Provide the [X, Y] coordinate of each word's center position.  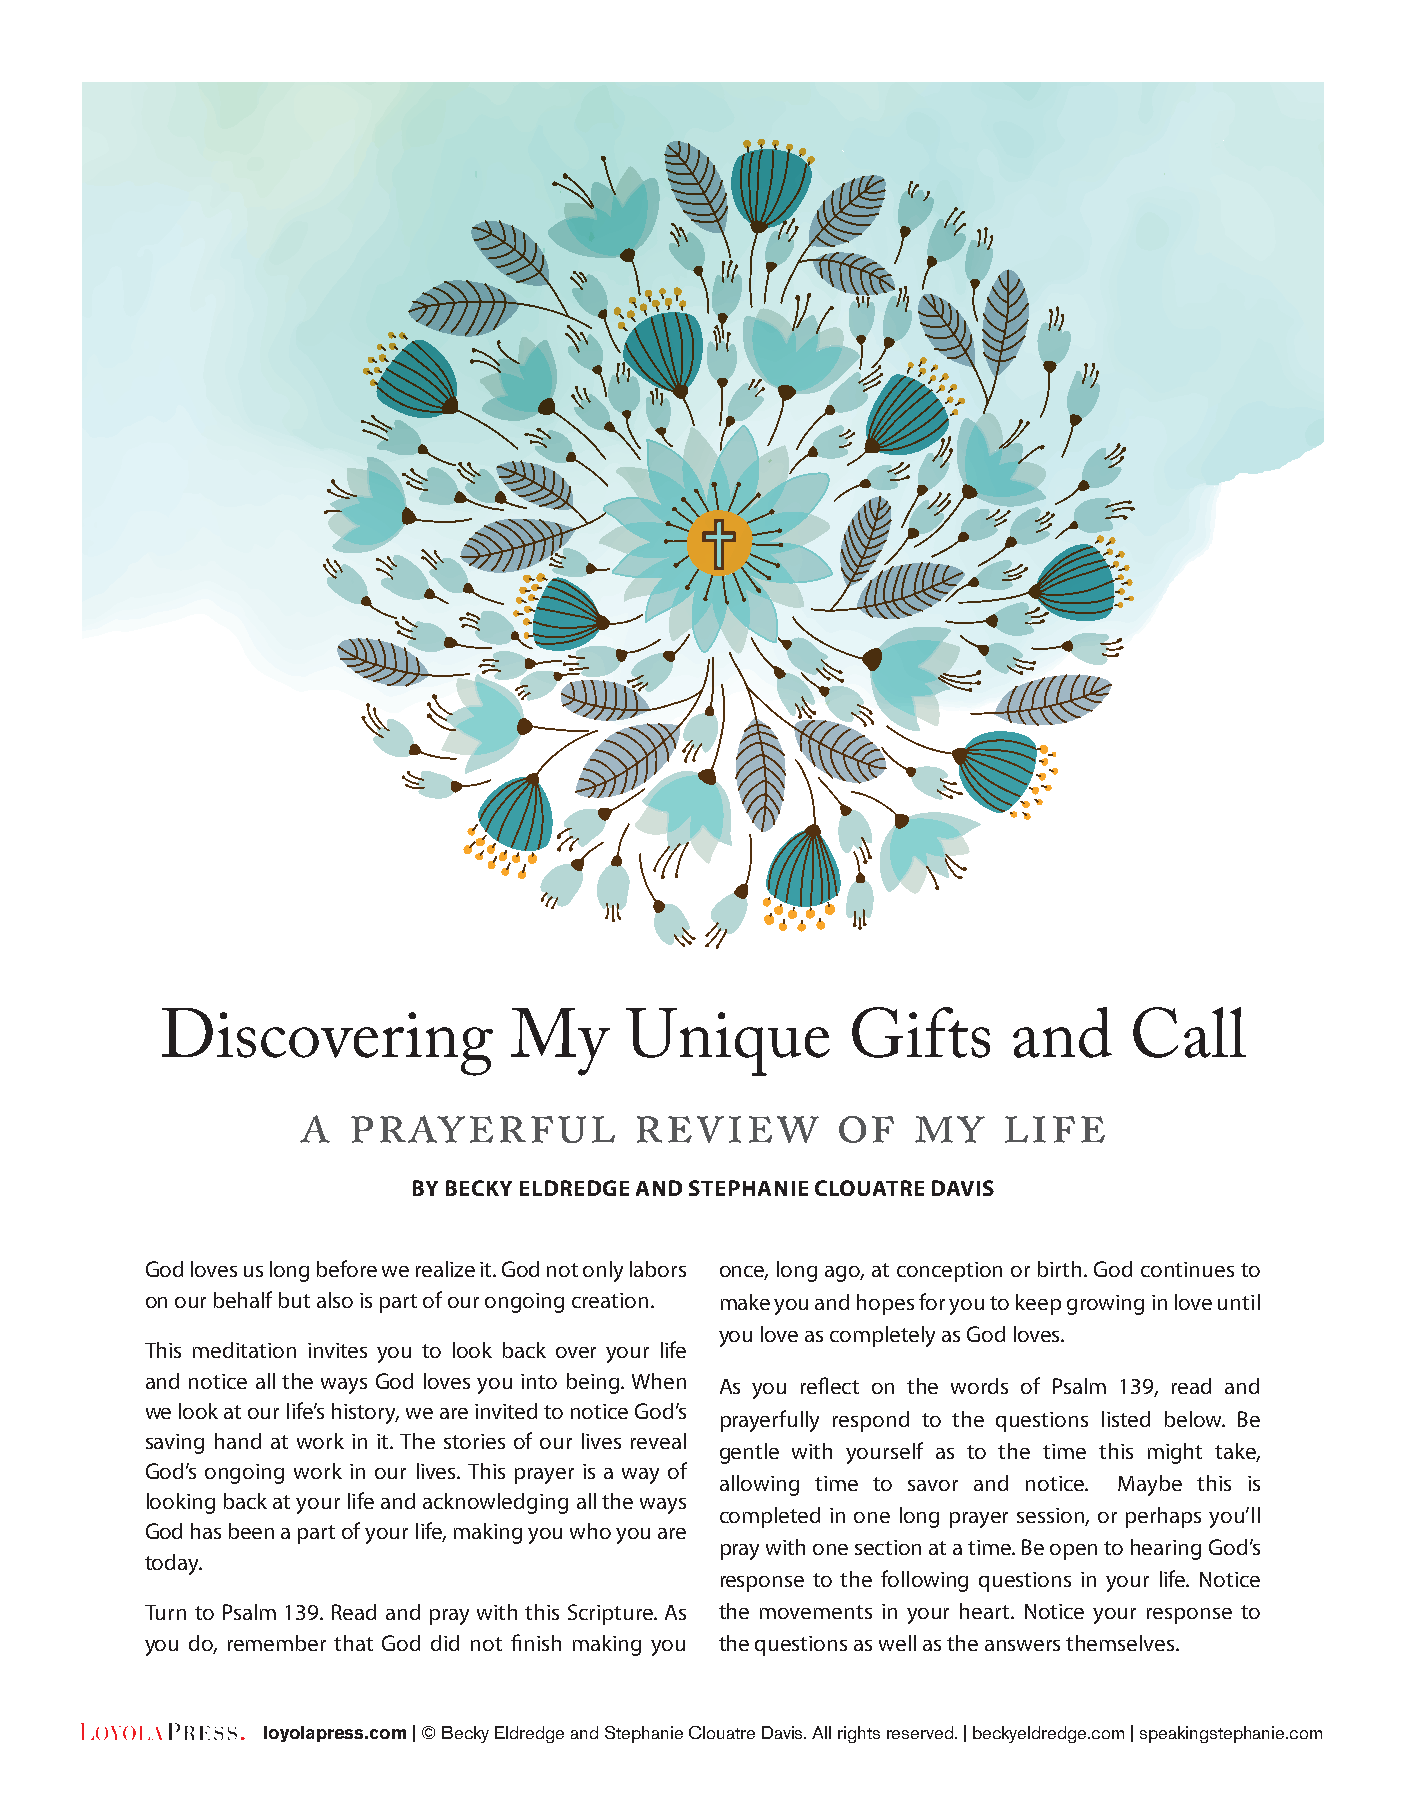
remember [277, 1643]
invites [337, 1350]
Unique [728, 1042]
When [659, 1381]
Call [1189, 1032]
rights [859, 1734]
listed [1126, 1419]
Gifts [921, 1032]
